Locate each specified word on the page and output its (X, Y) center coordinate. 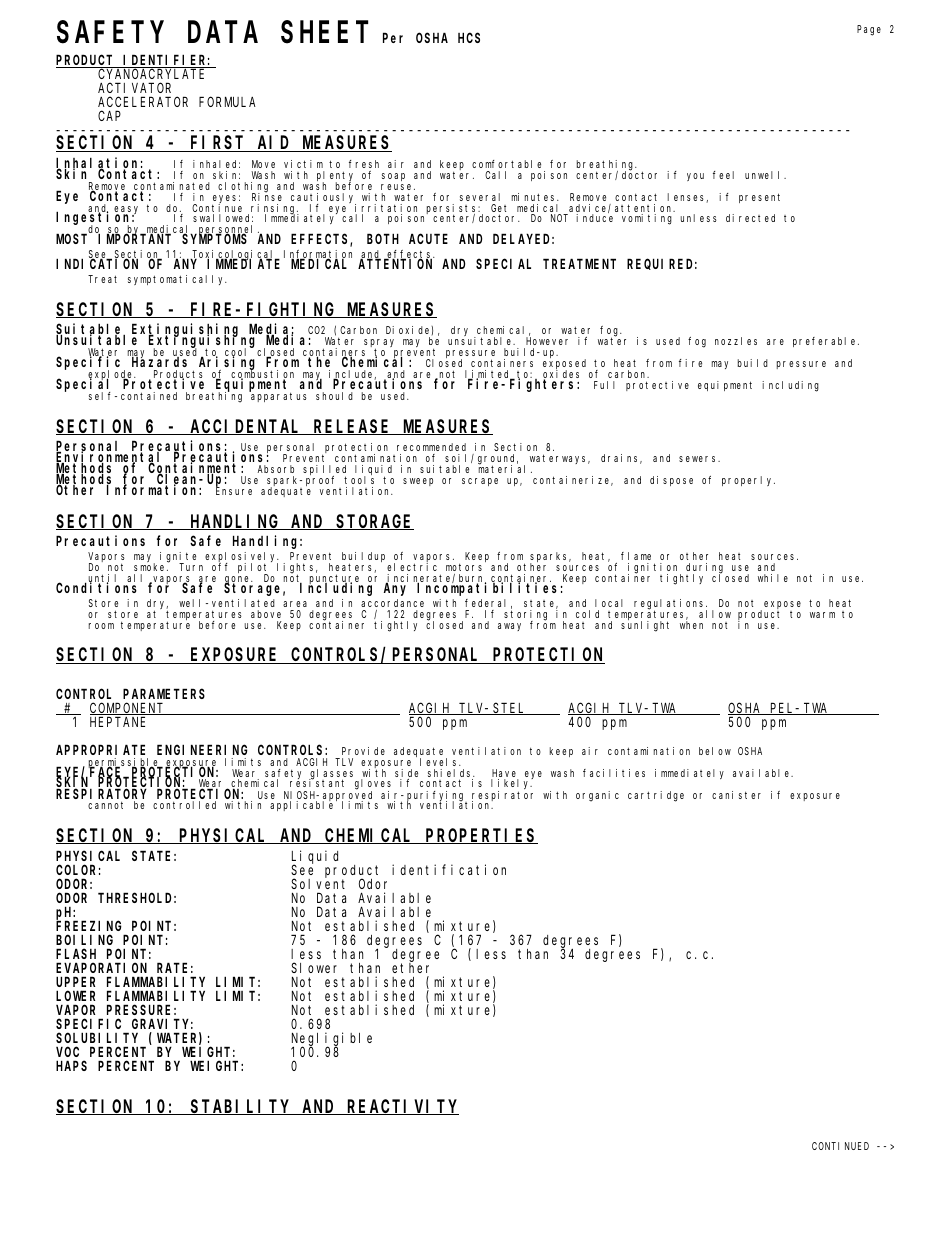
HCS (469, 38)
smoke (151, 567)
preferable (826, 342)
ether (410, 968)
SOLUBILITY (97, 1038)
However (546, 343)
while (773, 578)
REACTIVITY (402, 1107)
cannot (105, 805)
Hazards (159, 361)
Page (869, 30)
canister (736, 795)
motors (464, 567)
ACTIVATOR (134, 88)
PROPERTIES (481, 836)
